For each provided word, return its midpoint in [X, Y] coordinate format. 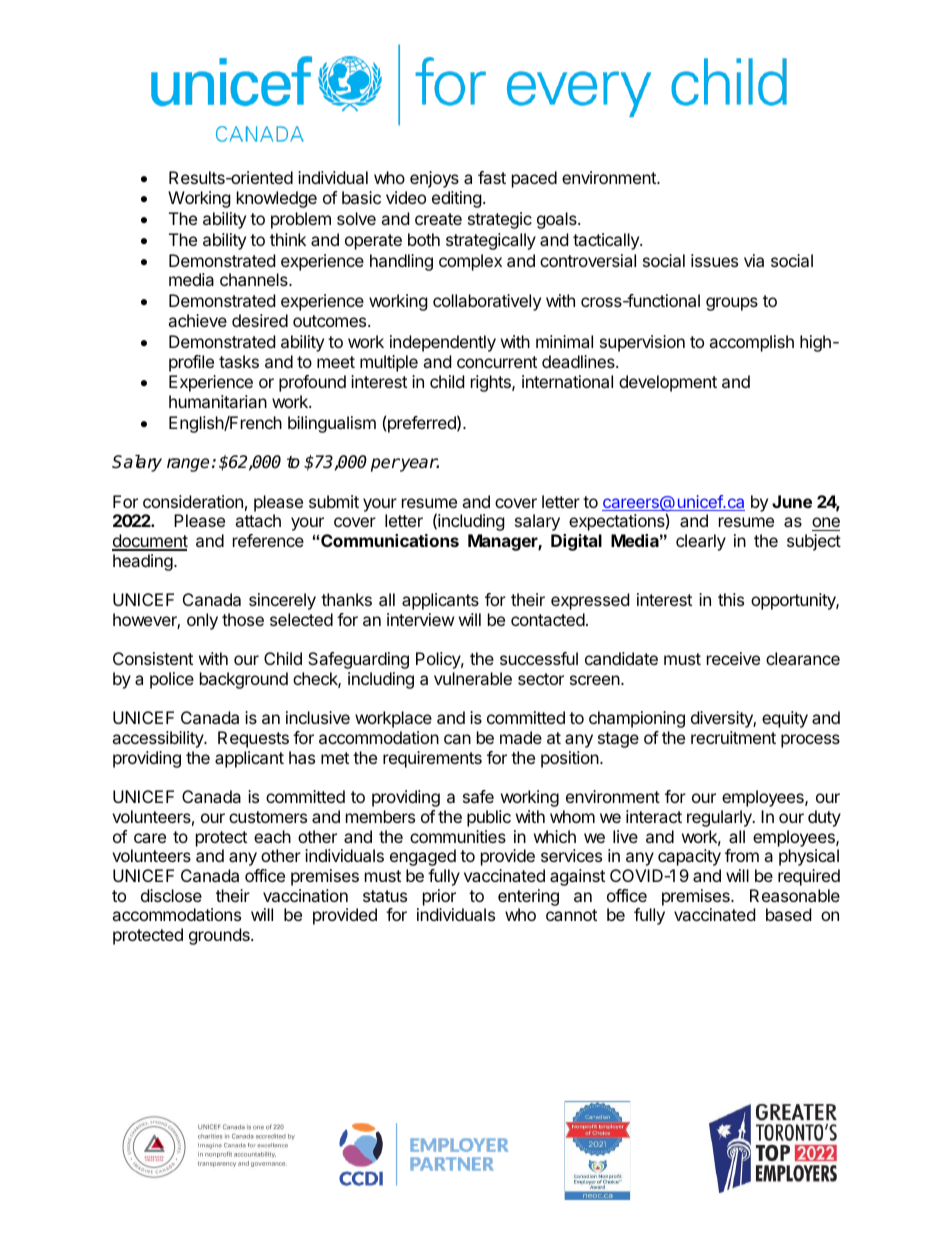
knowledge [277, 199]
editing [457, 199]
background [244, 680]
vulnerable [473, 678]
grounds [220, 936]
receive [733, 658]
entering [528, 897]
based [788, 914]
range [188, 465]
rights [492, 383]
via [754, 260]
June [792, 501]
